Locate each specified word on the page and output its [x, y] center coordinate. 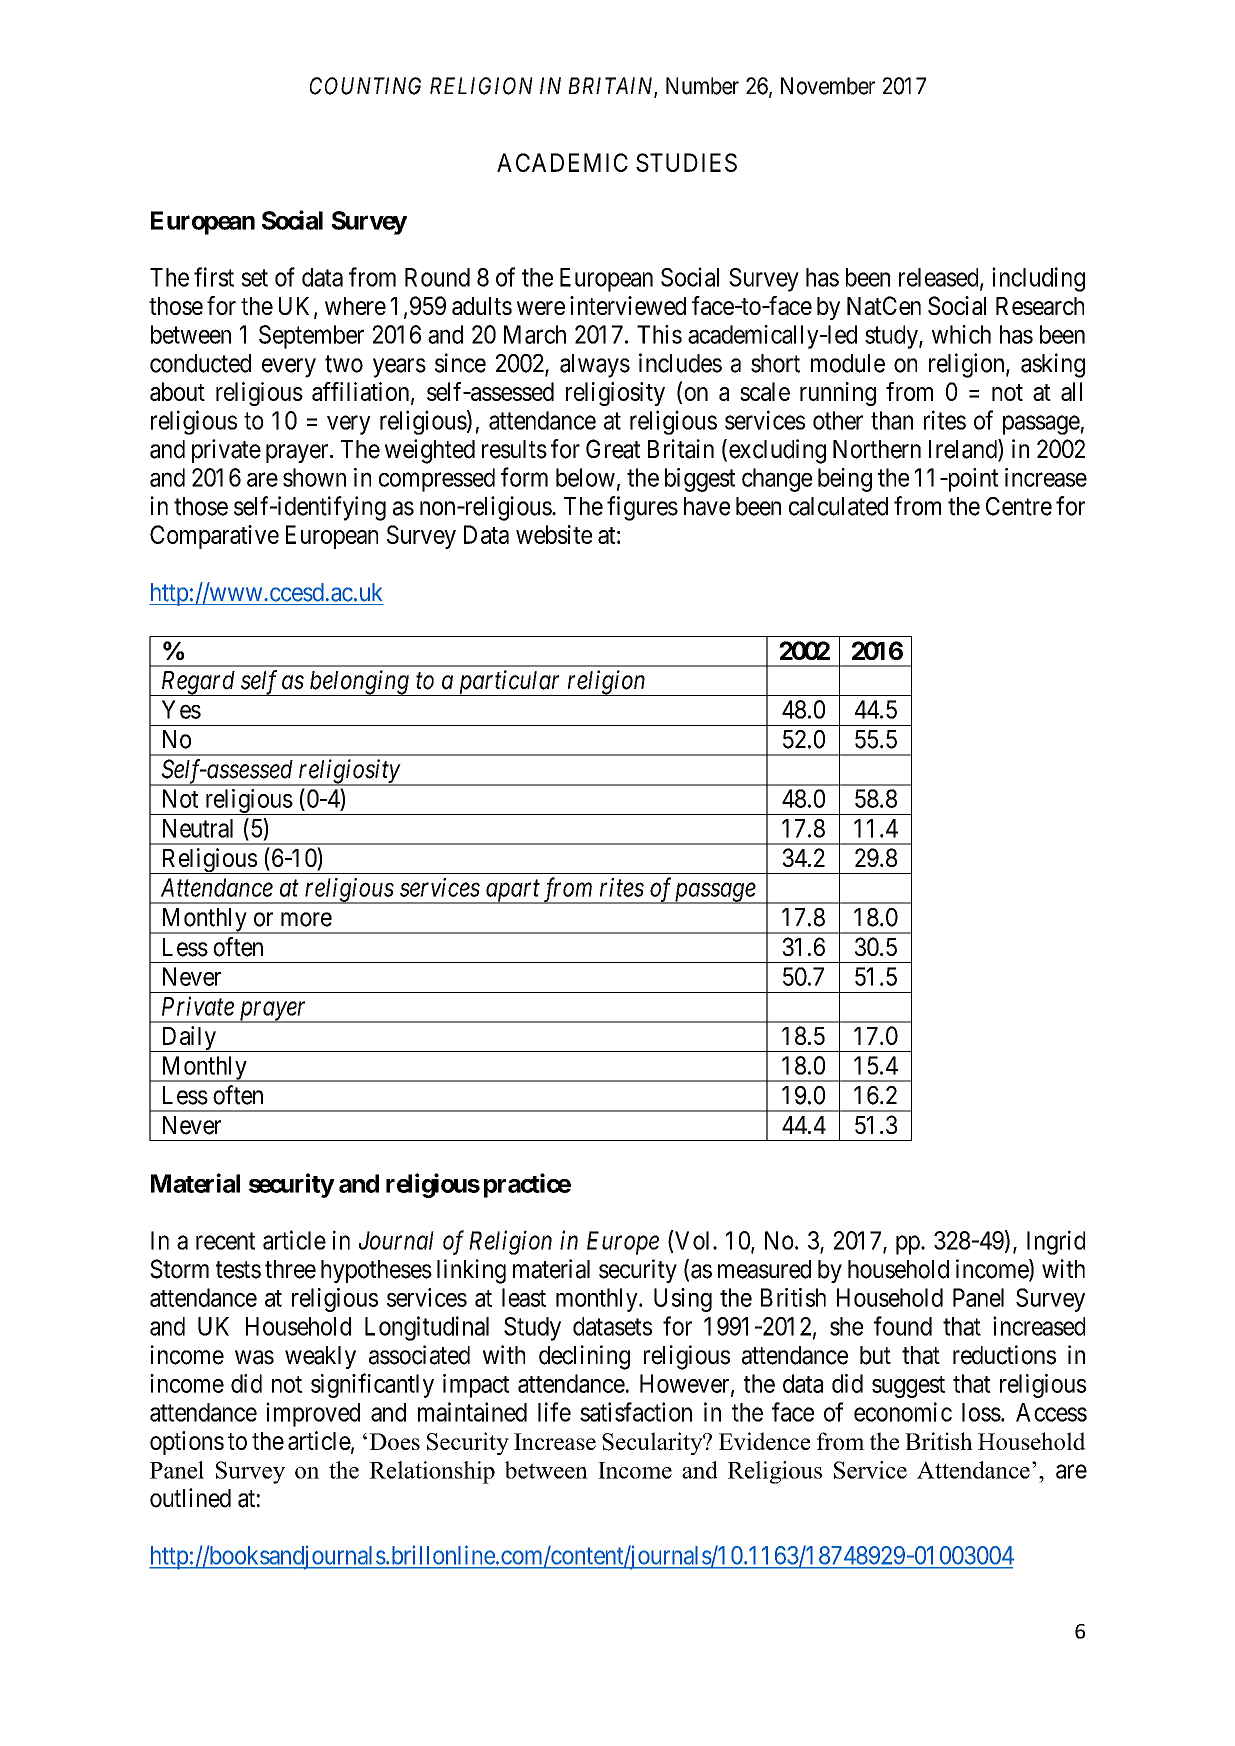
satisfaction [636, 1412]
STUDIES [686, 162]
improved [313, 1414]
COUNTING [365, 86]
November [828, 86]
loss [981, 1412]
